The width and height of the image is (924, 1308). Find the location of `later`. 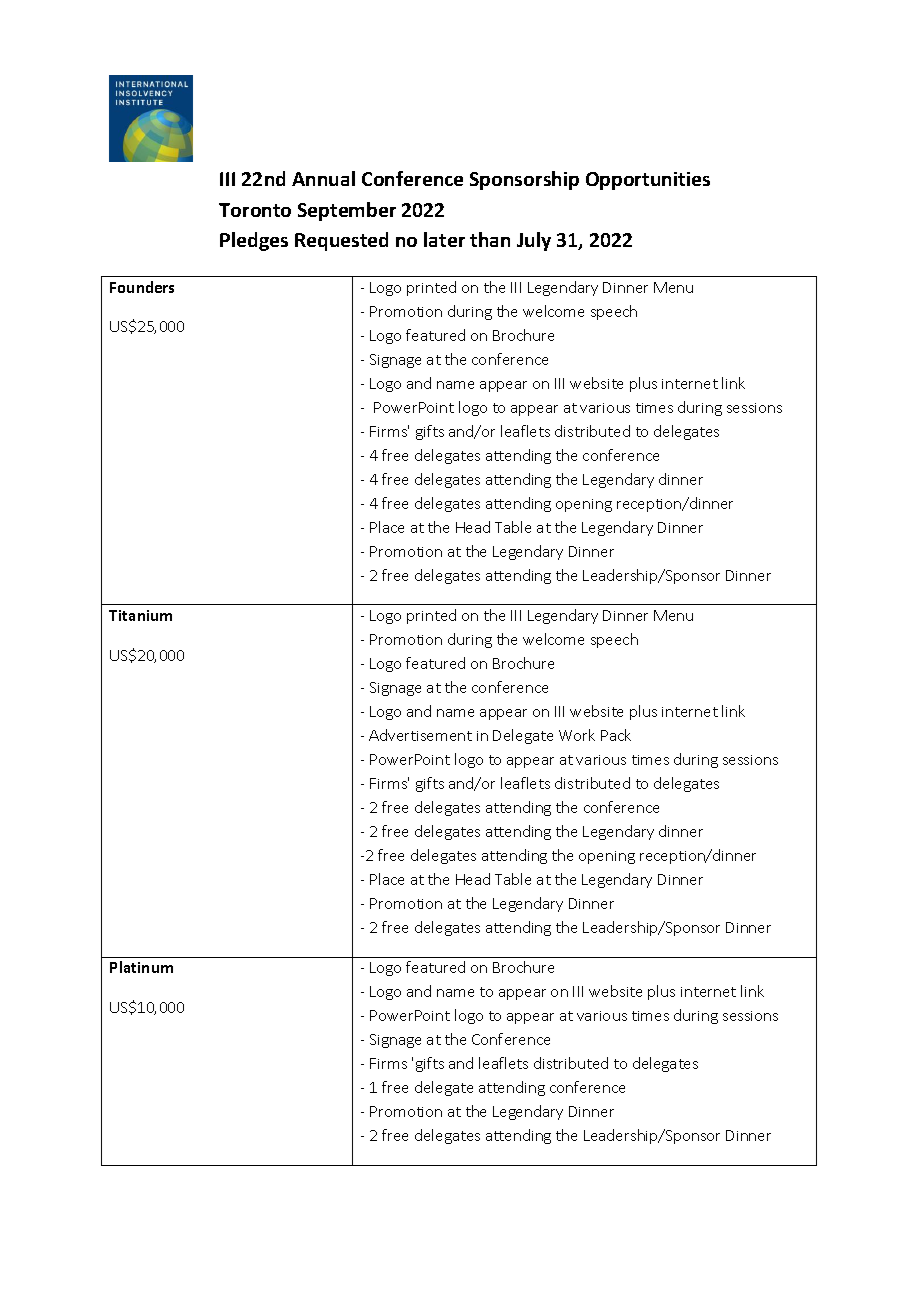

later is located at coordinates (444, 239).
